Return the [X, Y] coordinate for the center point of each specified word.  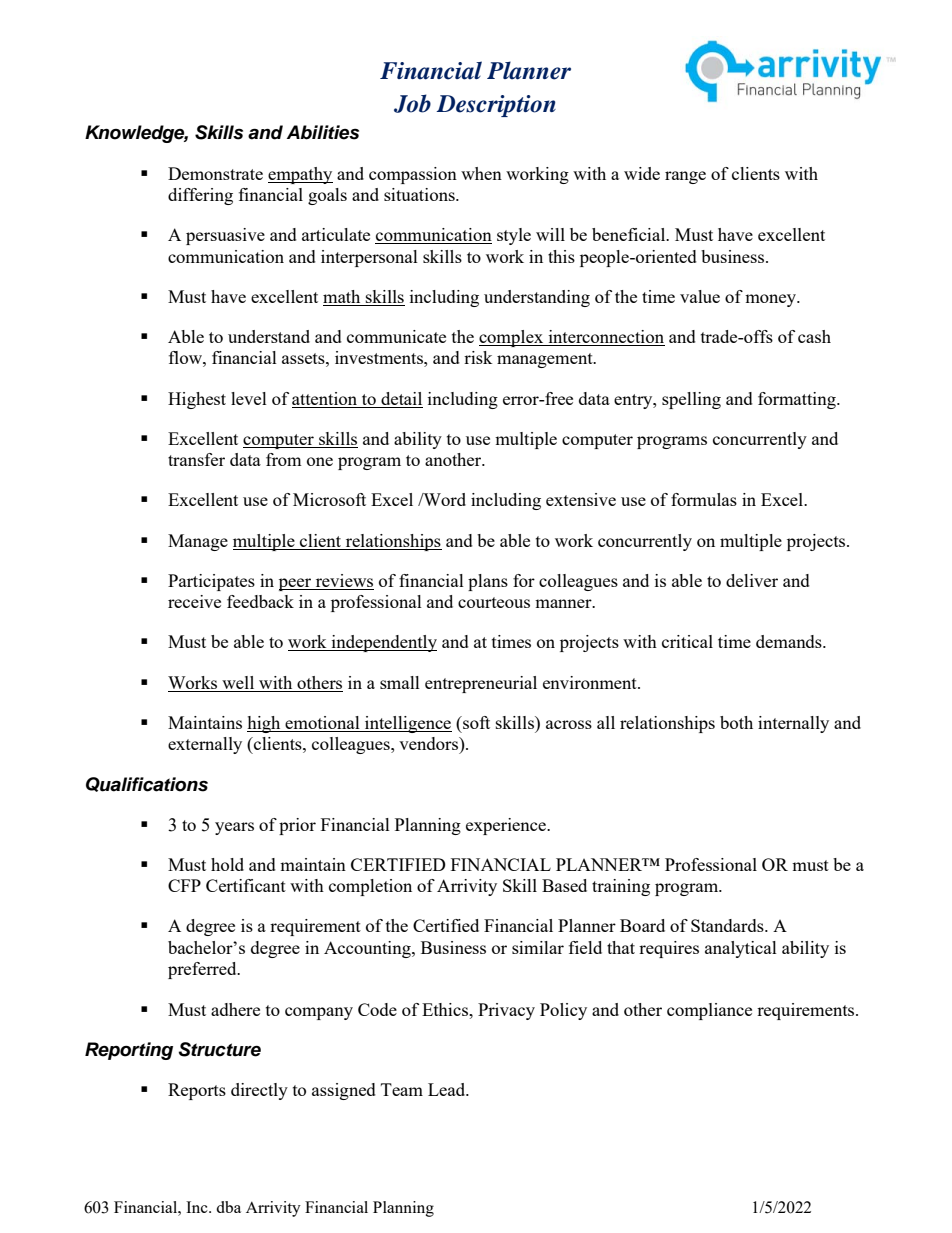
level [249, 398]
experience [507, 826]
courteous [494, 602]
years [234, 828]
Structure [219, 1049]
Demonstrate [215, 173]
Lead [448, 1089]
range [685, 177]
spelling [691, 400]
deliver [752, 580]
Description [496, 106]
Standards [728, 925]
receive [194, 601]
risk [478, 357]
